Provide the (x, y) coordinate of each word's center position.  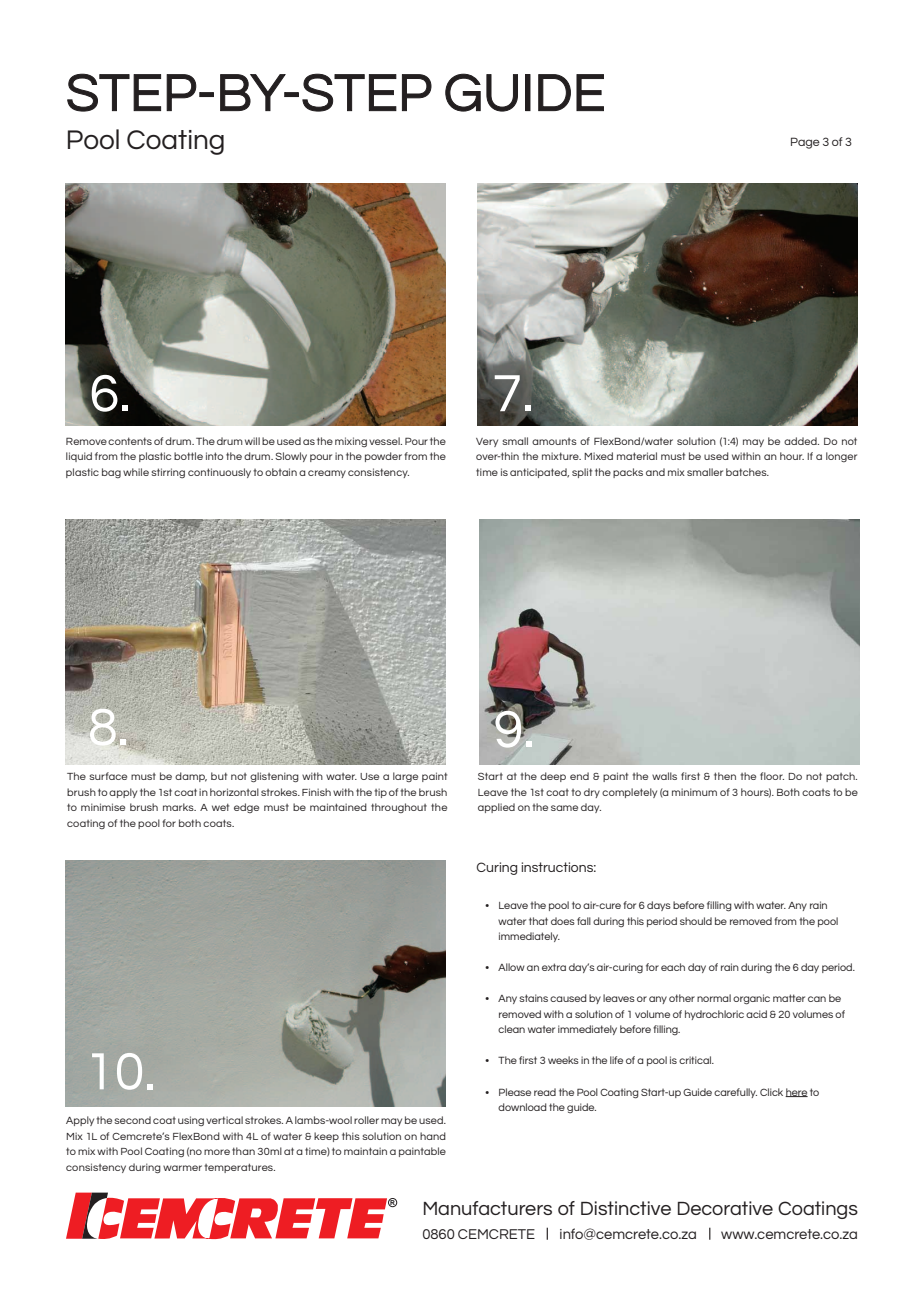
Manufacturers (488, 1208)
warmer (182, 1168)
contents (130, 441)
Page (805, 143)
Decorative (725, 1208)
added (801, 441)
